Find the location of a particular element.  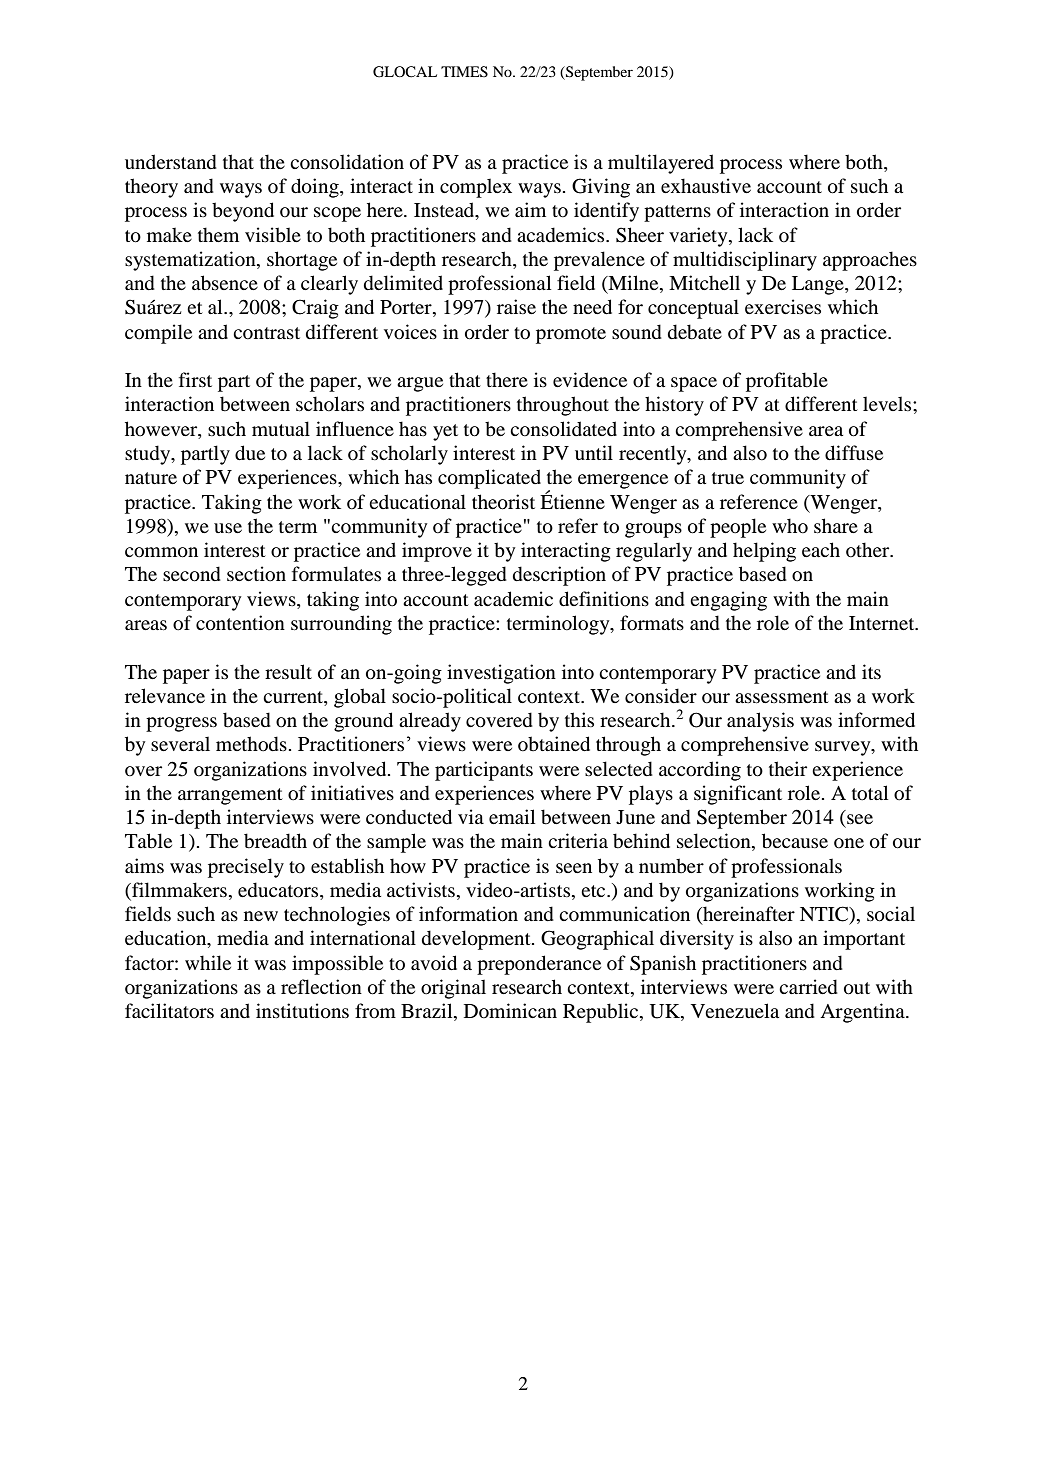

preponderance is located at coordinates (539, 965).
